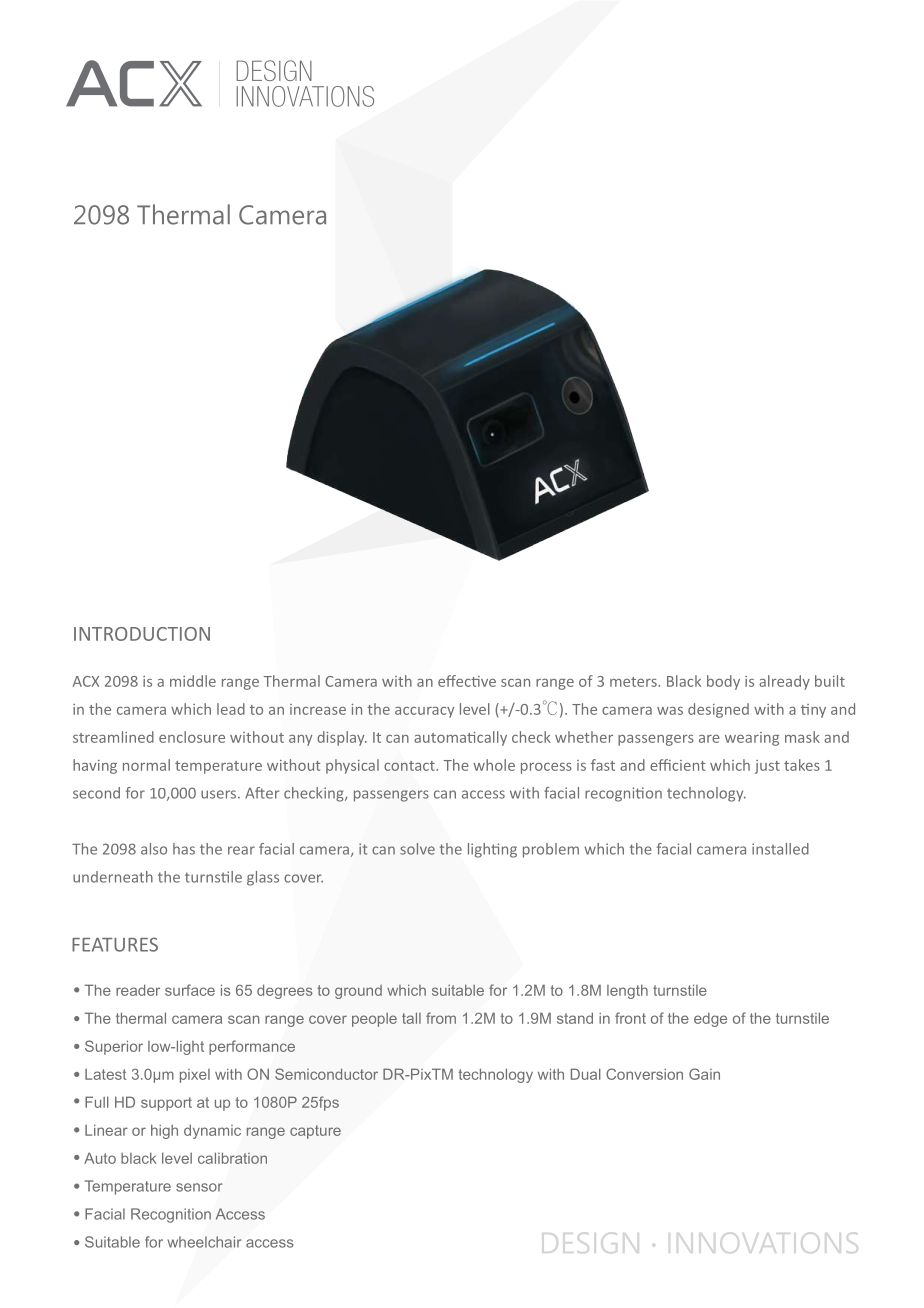  What do you see at coordinates (358, 992) in the screenshot?
I see `ground` at bounding box center [358, 992].
